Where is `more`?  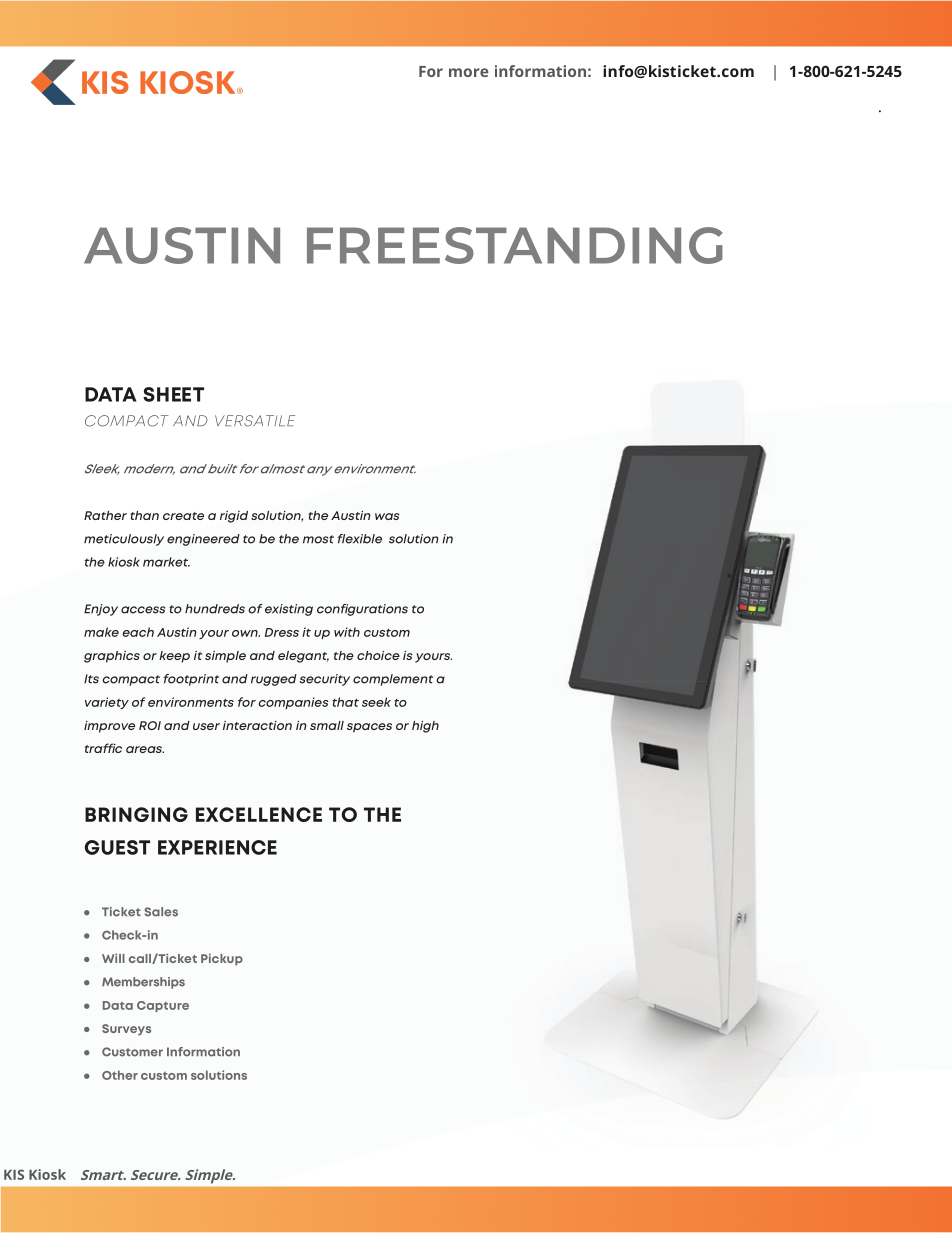 more is located at coordinates (468, 72).
